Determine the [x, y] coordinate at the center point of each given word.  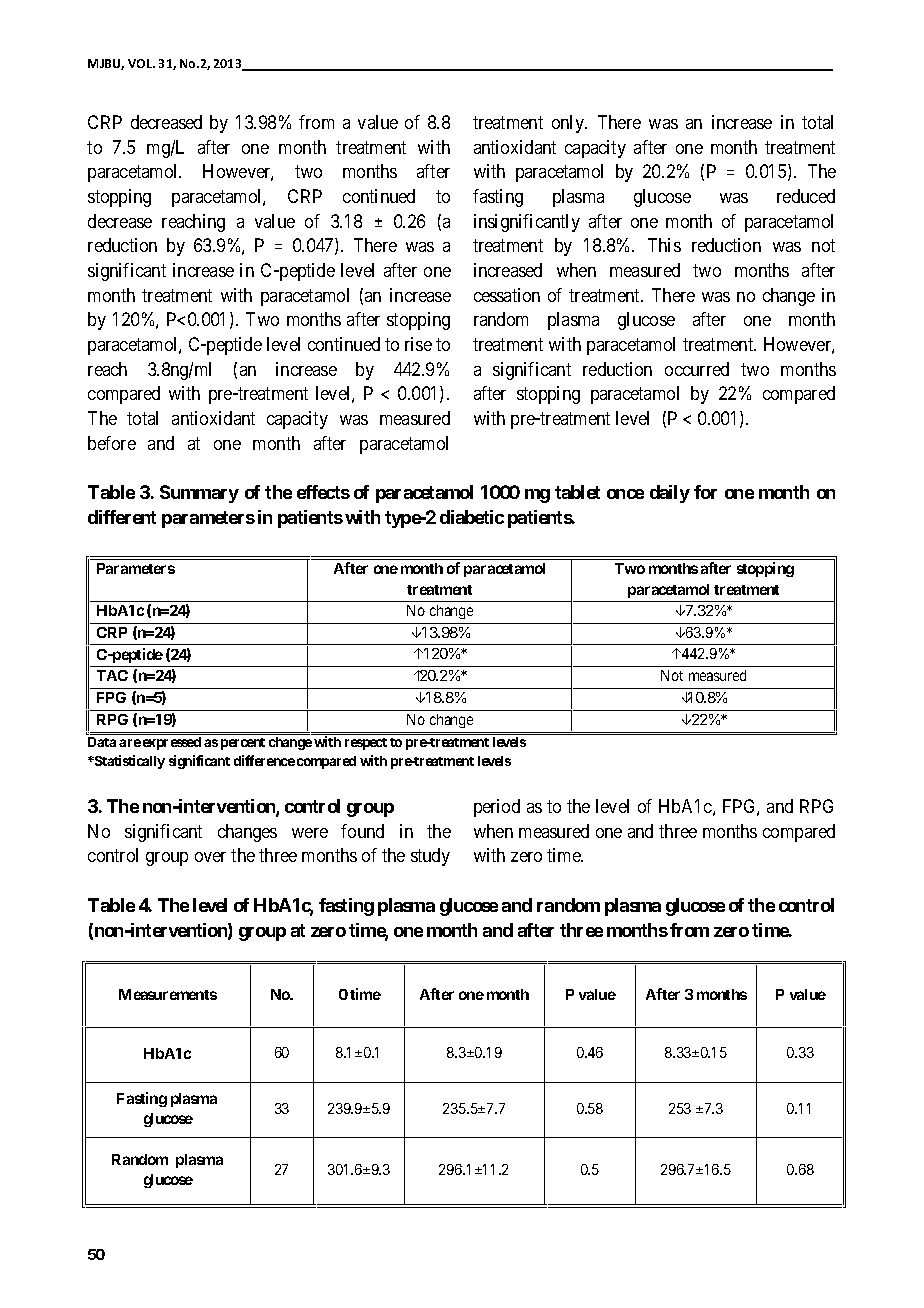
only [569, 124]
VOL [141, 63]
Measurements [168, 994]
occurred [697, 369]
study [430, 857]
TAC [112, 675]
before [112, 443]
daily [670, 494]
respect [366, 744]
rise [418, 344]
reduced [806, 196]
